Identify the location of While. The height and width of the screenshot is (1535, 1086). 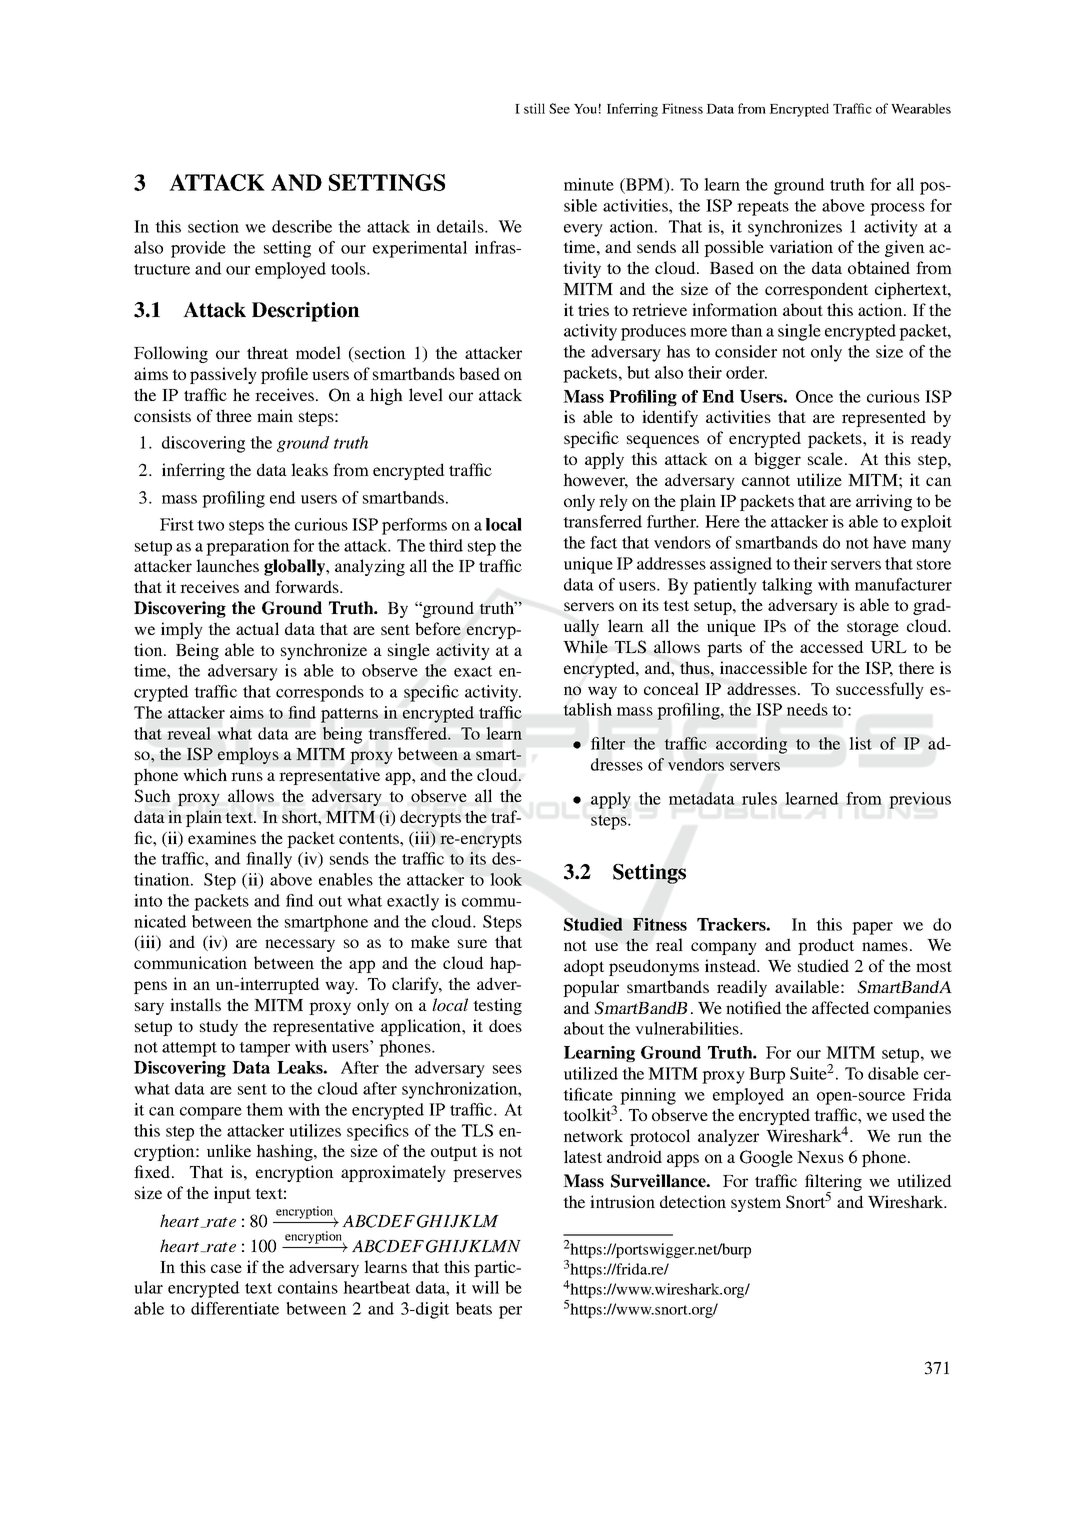
(585, 646).
